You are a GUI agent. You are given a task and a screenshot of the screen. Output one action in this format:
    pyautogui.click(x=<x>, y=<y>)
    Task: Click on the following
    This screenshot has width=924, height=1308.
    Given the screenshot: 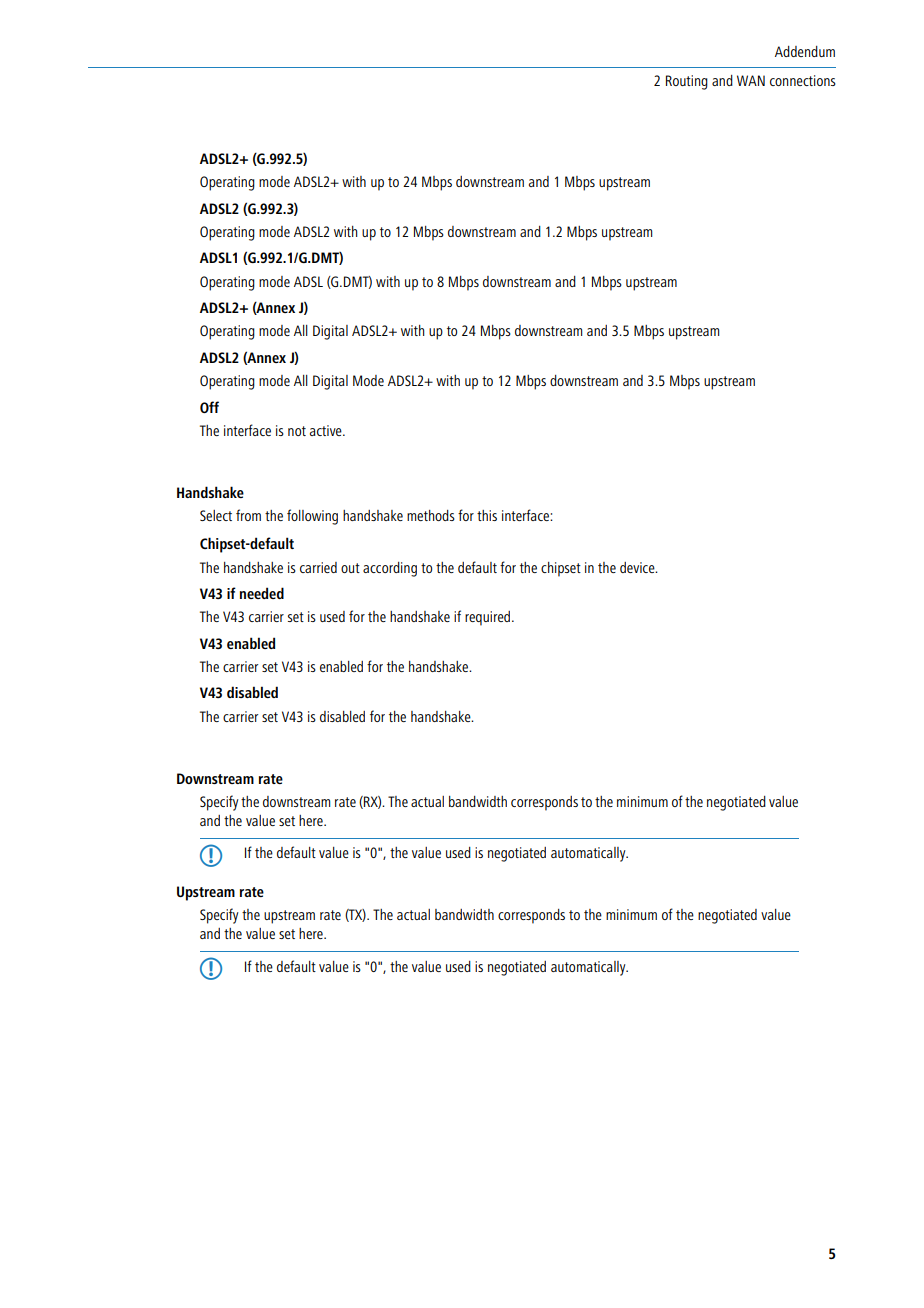 What is the action you would take?
    pyautogui.click(x=312, y=517)
